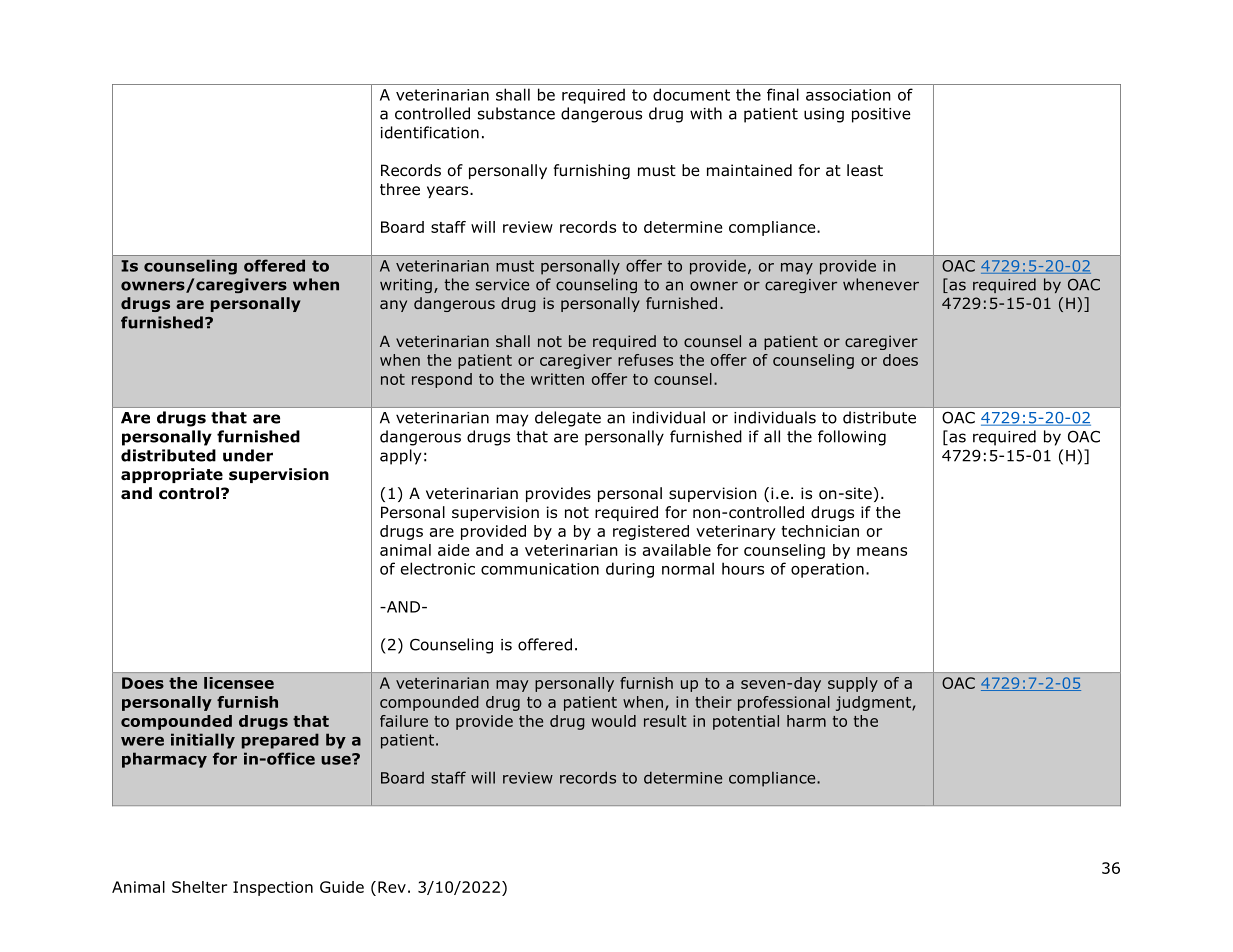 The image size is (1233, 952). I want to click on potential, so click(746, 722).
